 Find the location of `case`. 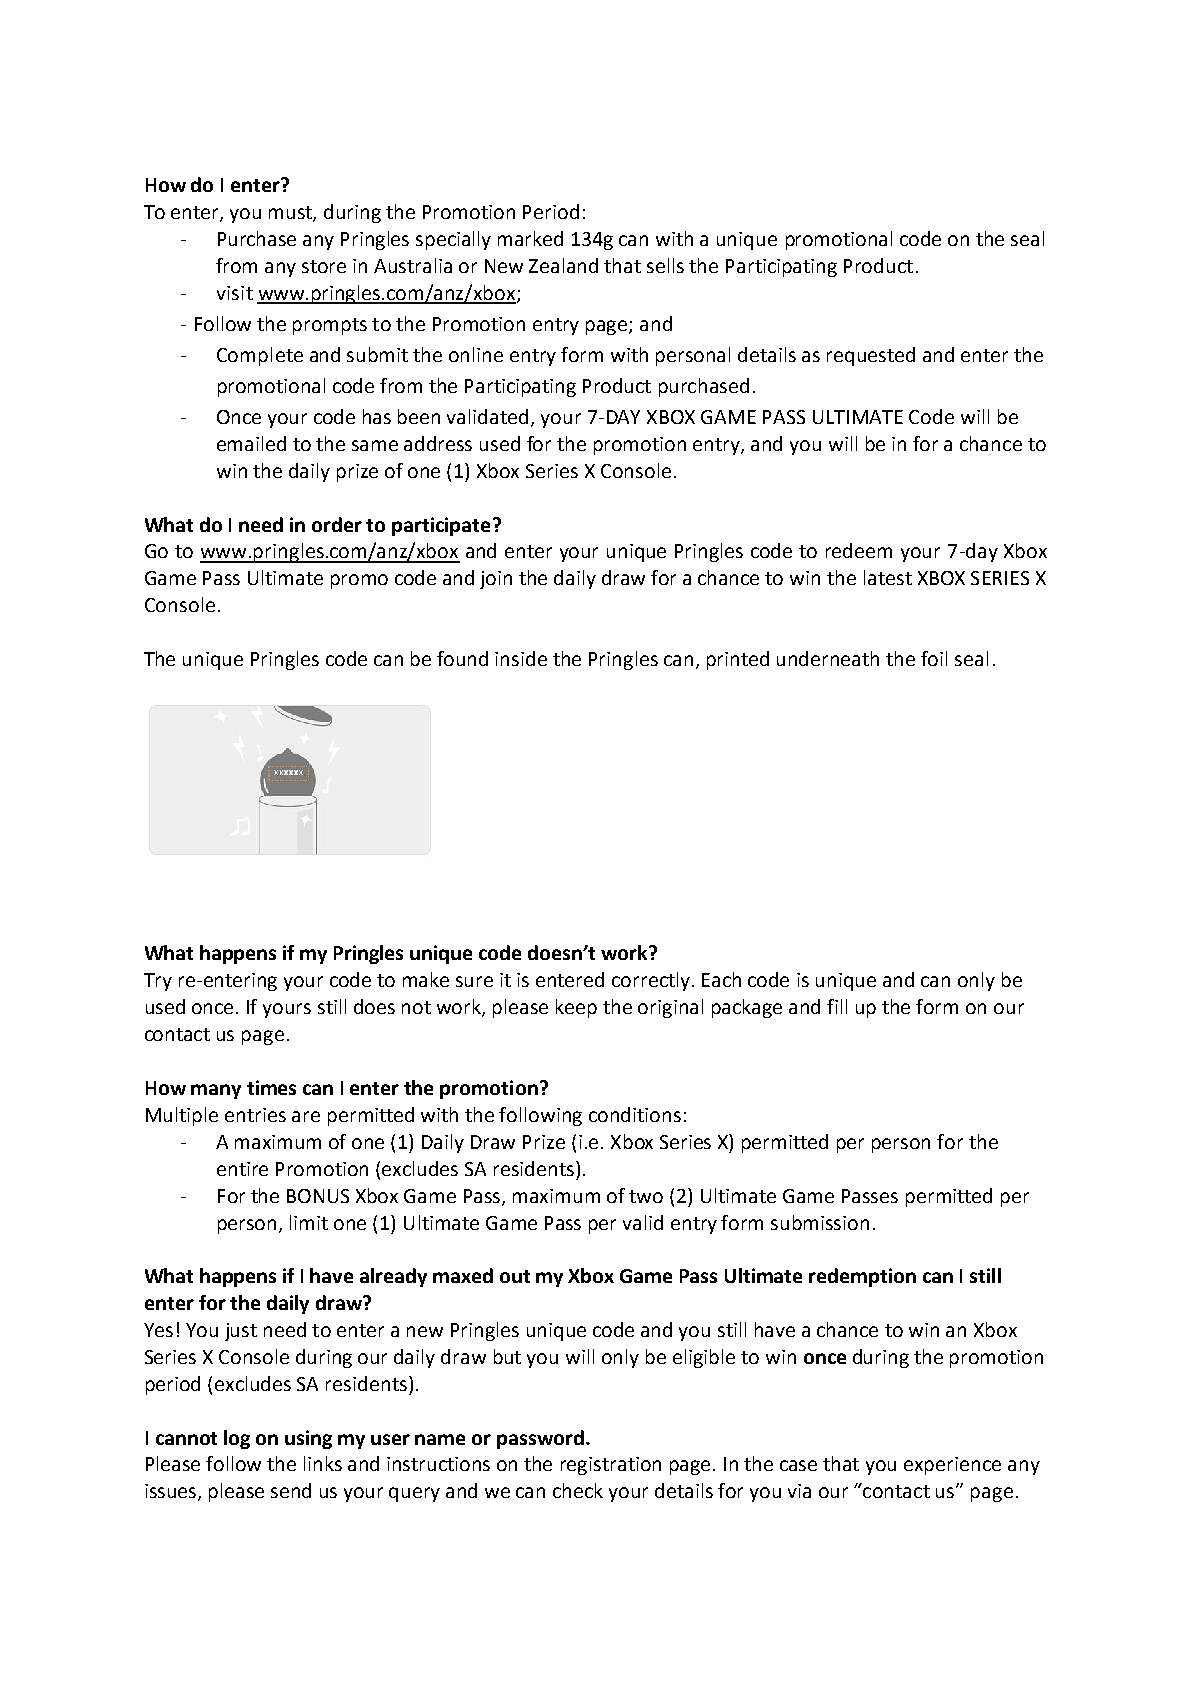

case is located at coordinates (798, 1465).
